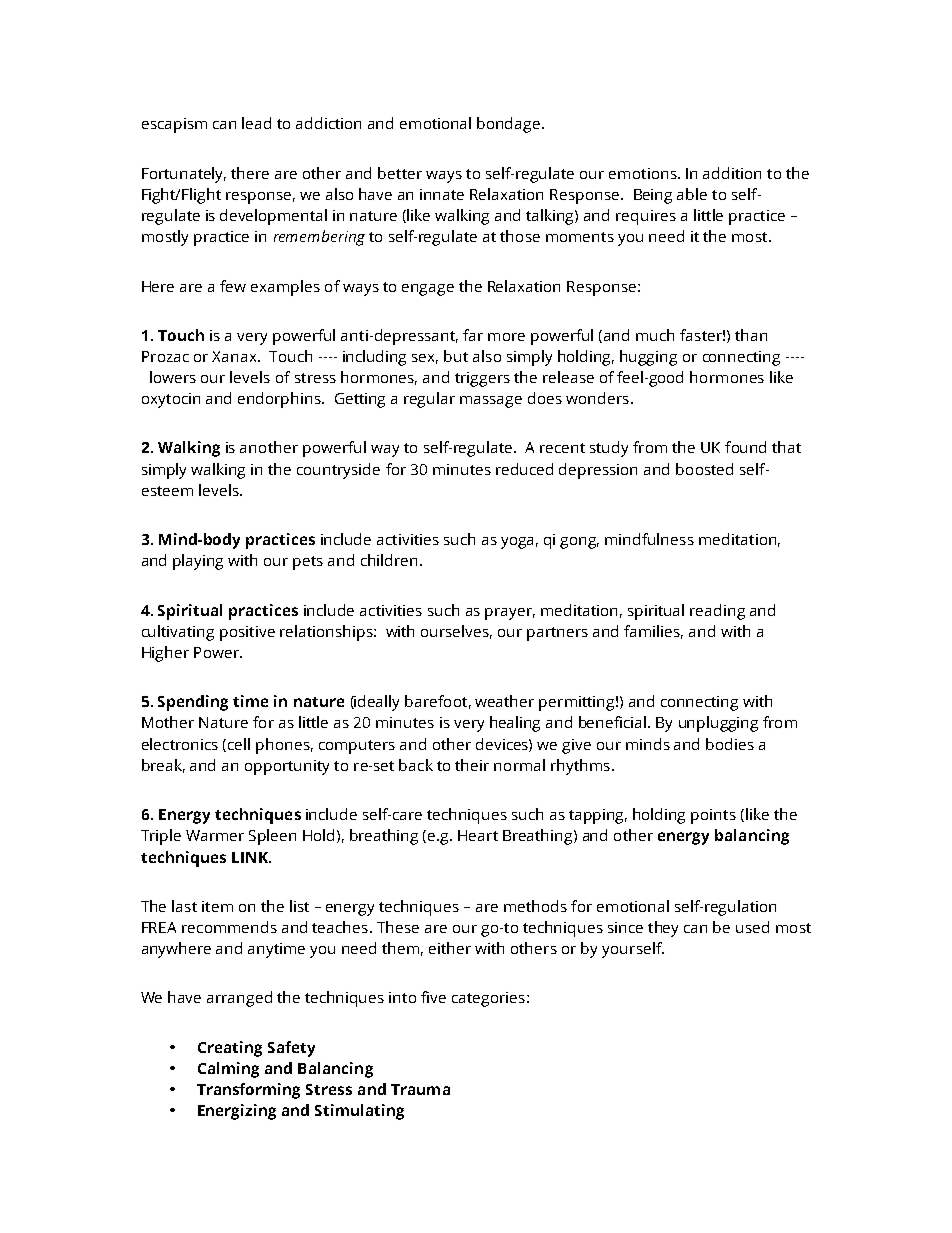 This page has height=1233, width=952. I want to click on Trauma, so click(420, 1089).
